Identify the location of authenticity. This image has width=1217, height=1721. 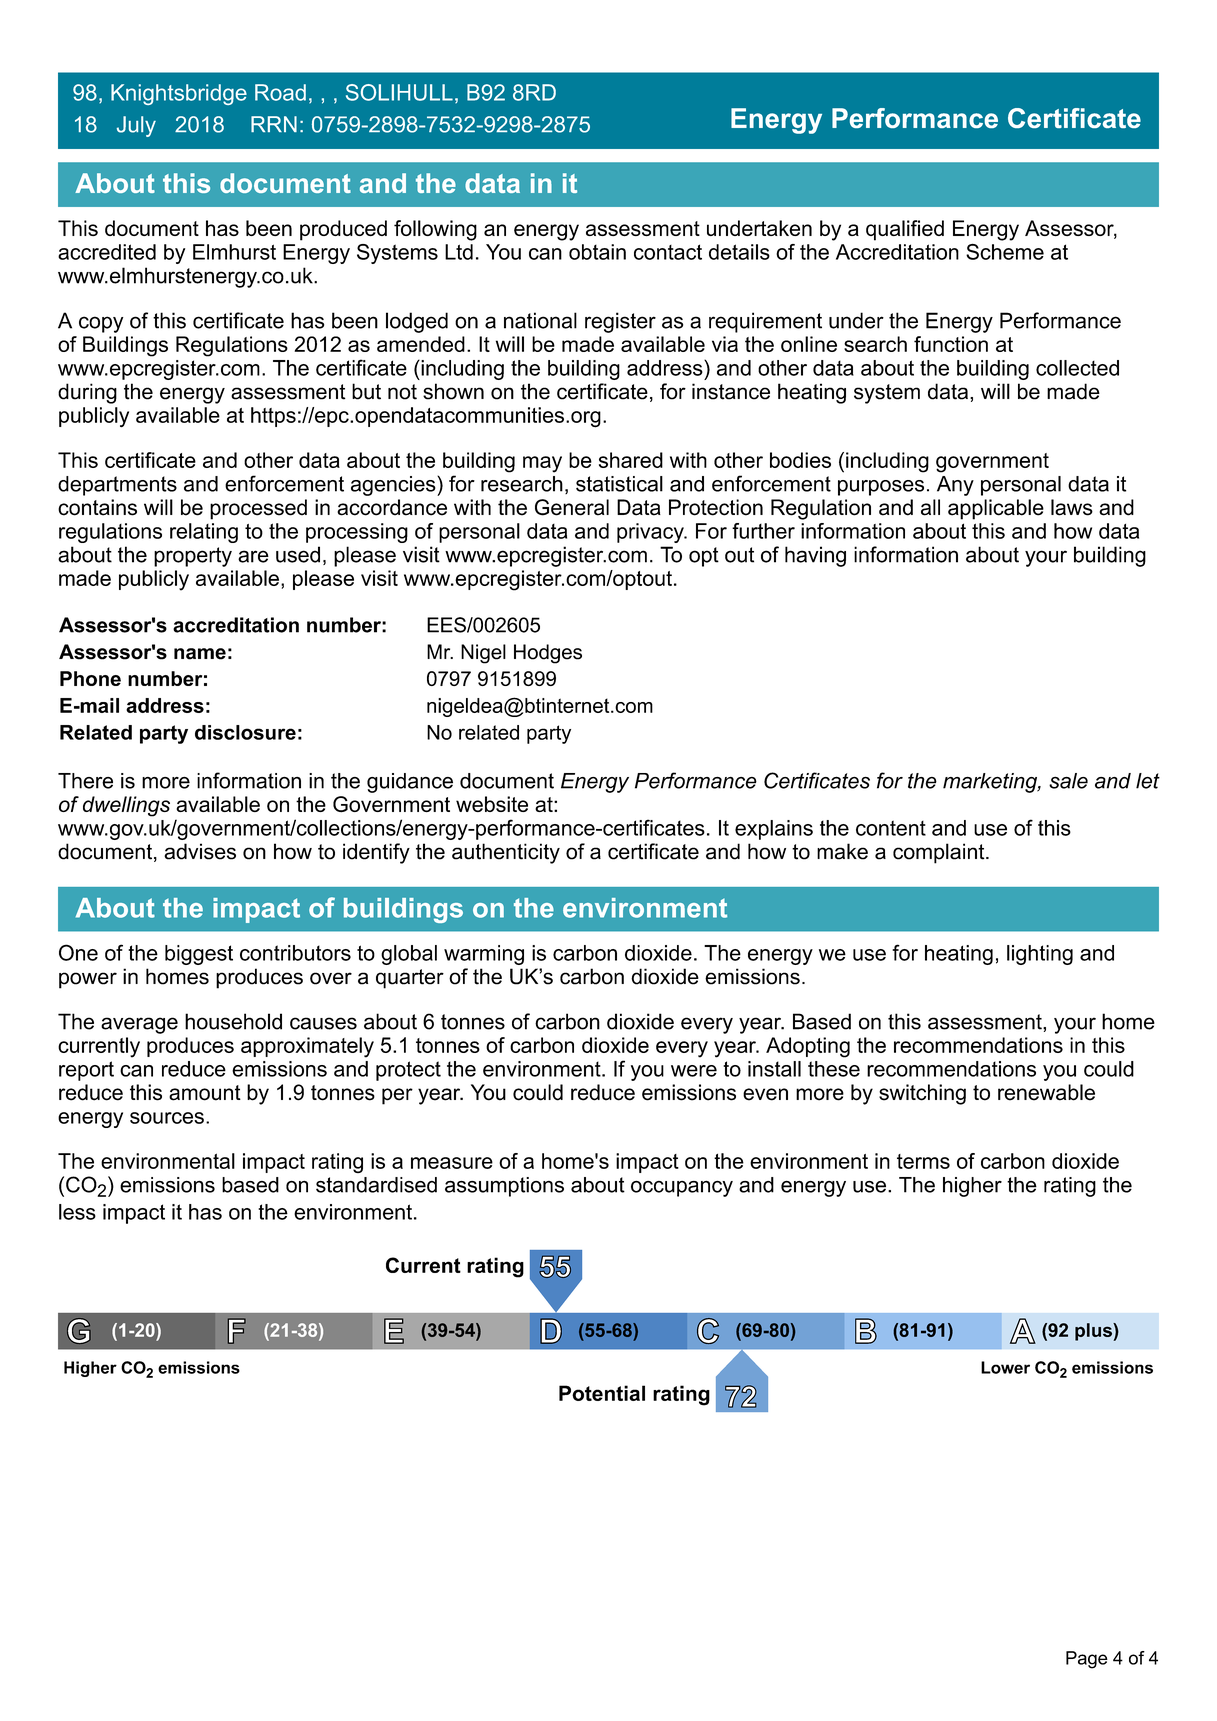
(506, 853).
